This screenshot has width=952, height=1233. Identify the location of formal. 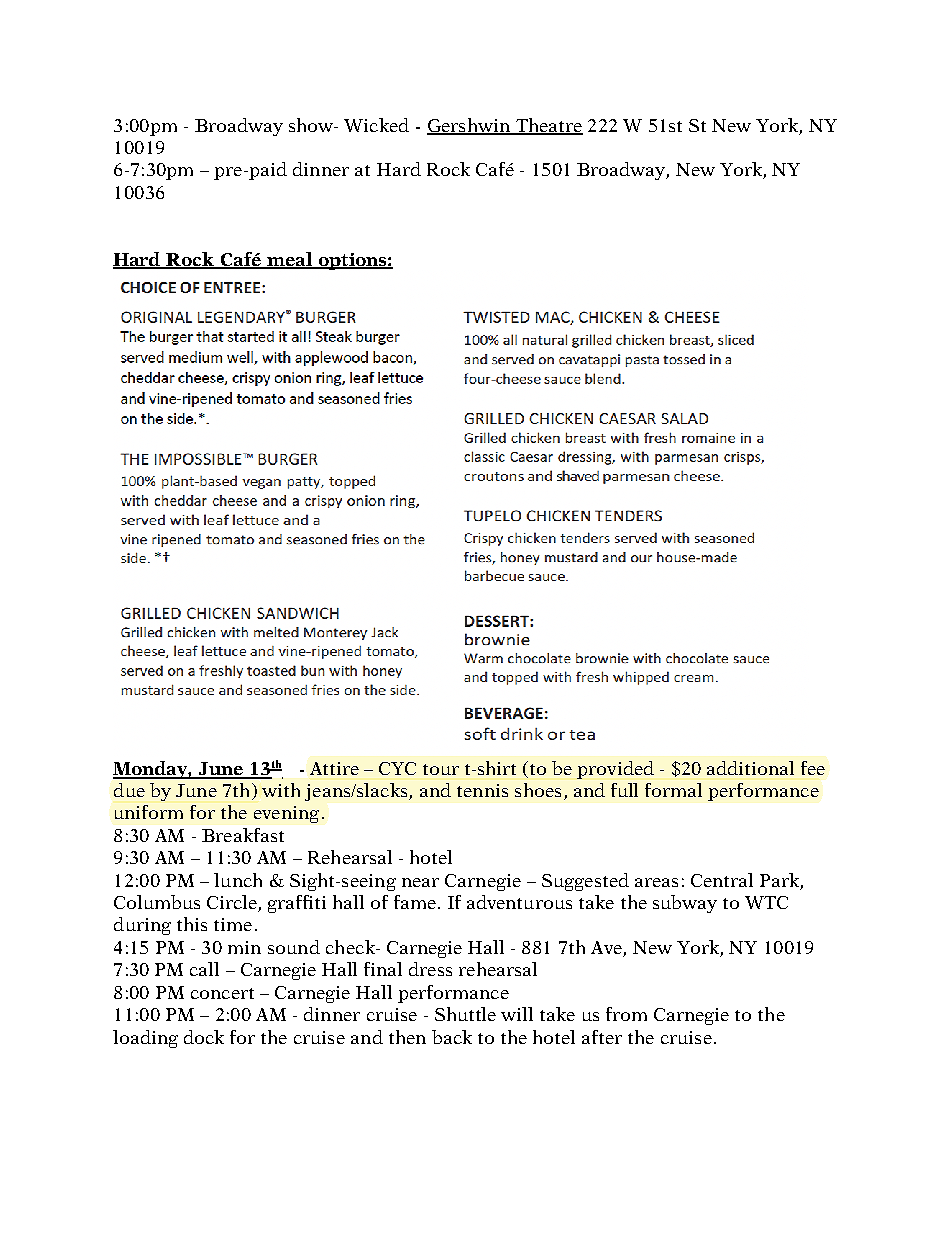
(673, 790).
